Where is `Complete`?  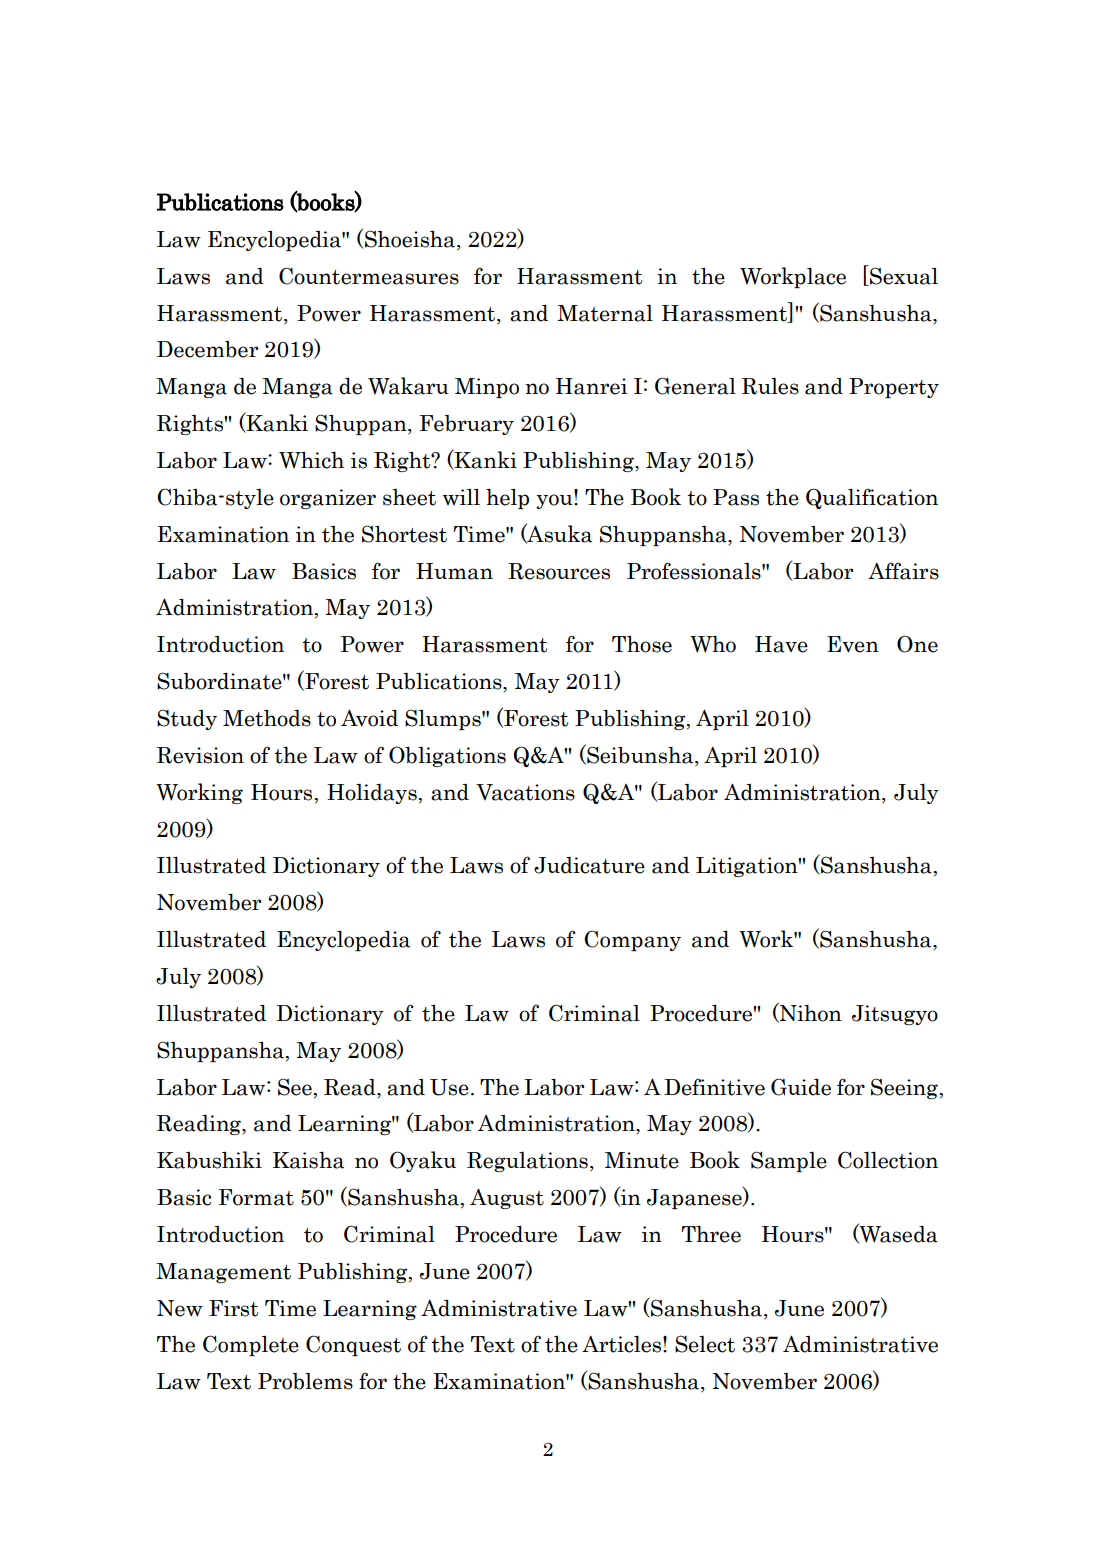
Complete is located at coordinates (251, 1345).
